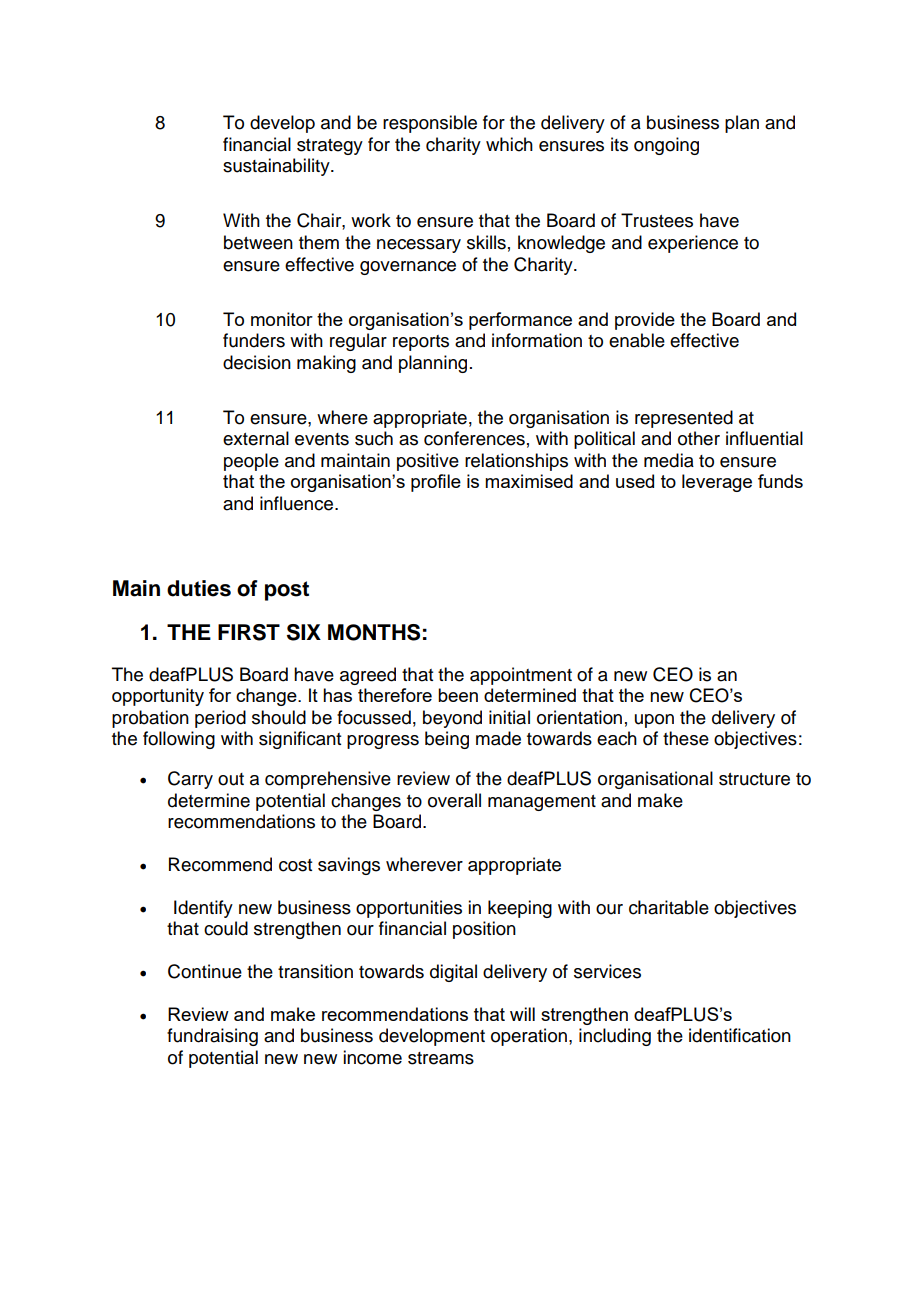 The height and width of the screenshot is (1308, 924). Describe the element at coordinates (212, 1037) in the screenshot. I see `fundraising` at that location.
